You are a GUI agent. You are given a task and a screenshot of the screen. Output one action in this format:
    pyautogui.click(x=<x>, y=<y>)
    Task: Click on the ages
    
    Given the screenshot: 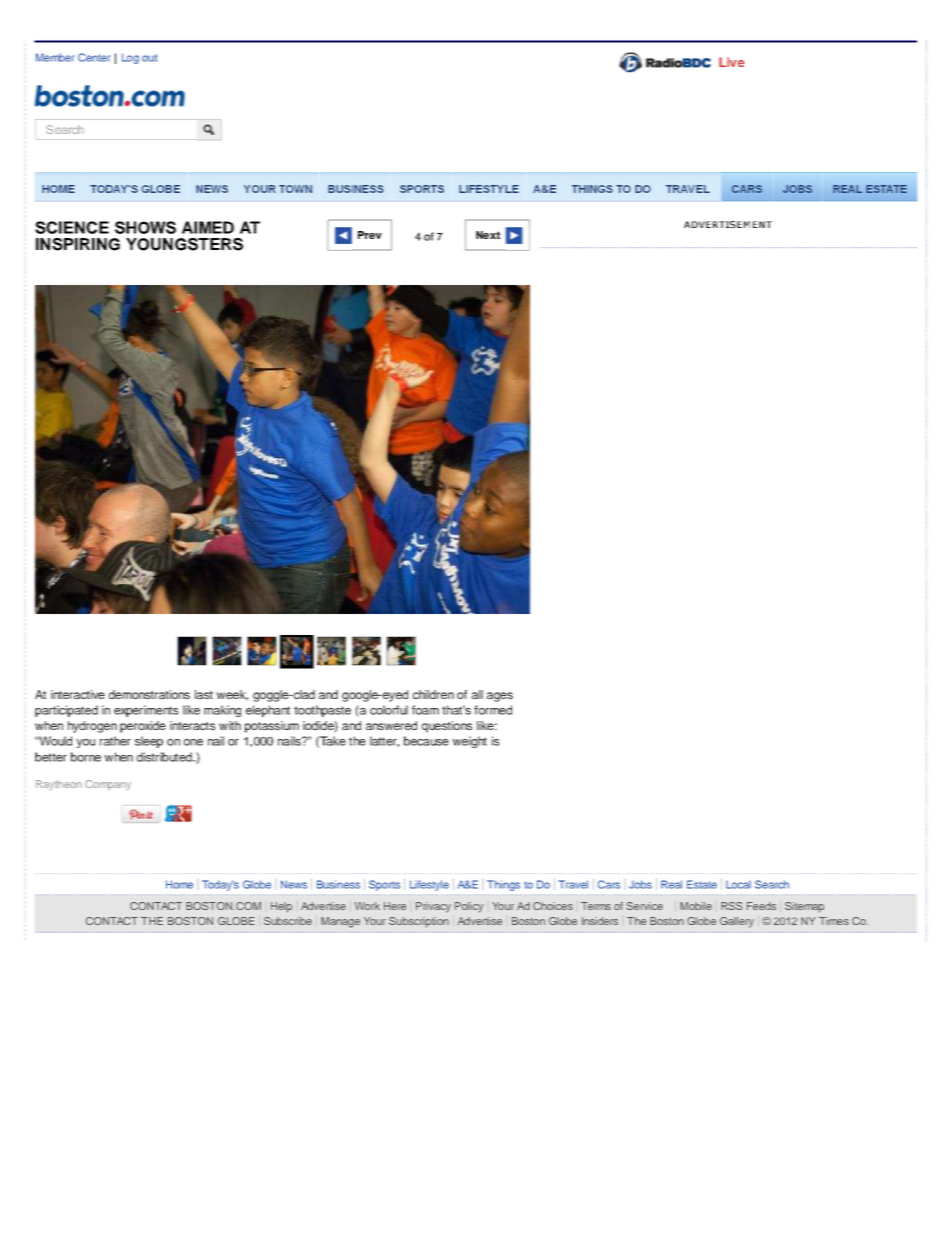 What is the action you would take?
    pyautogui.click(x=500, y=697)
